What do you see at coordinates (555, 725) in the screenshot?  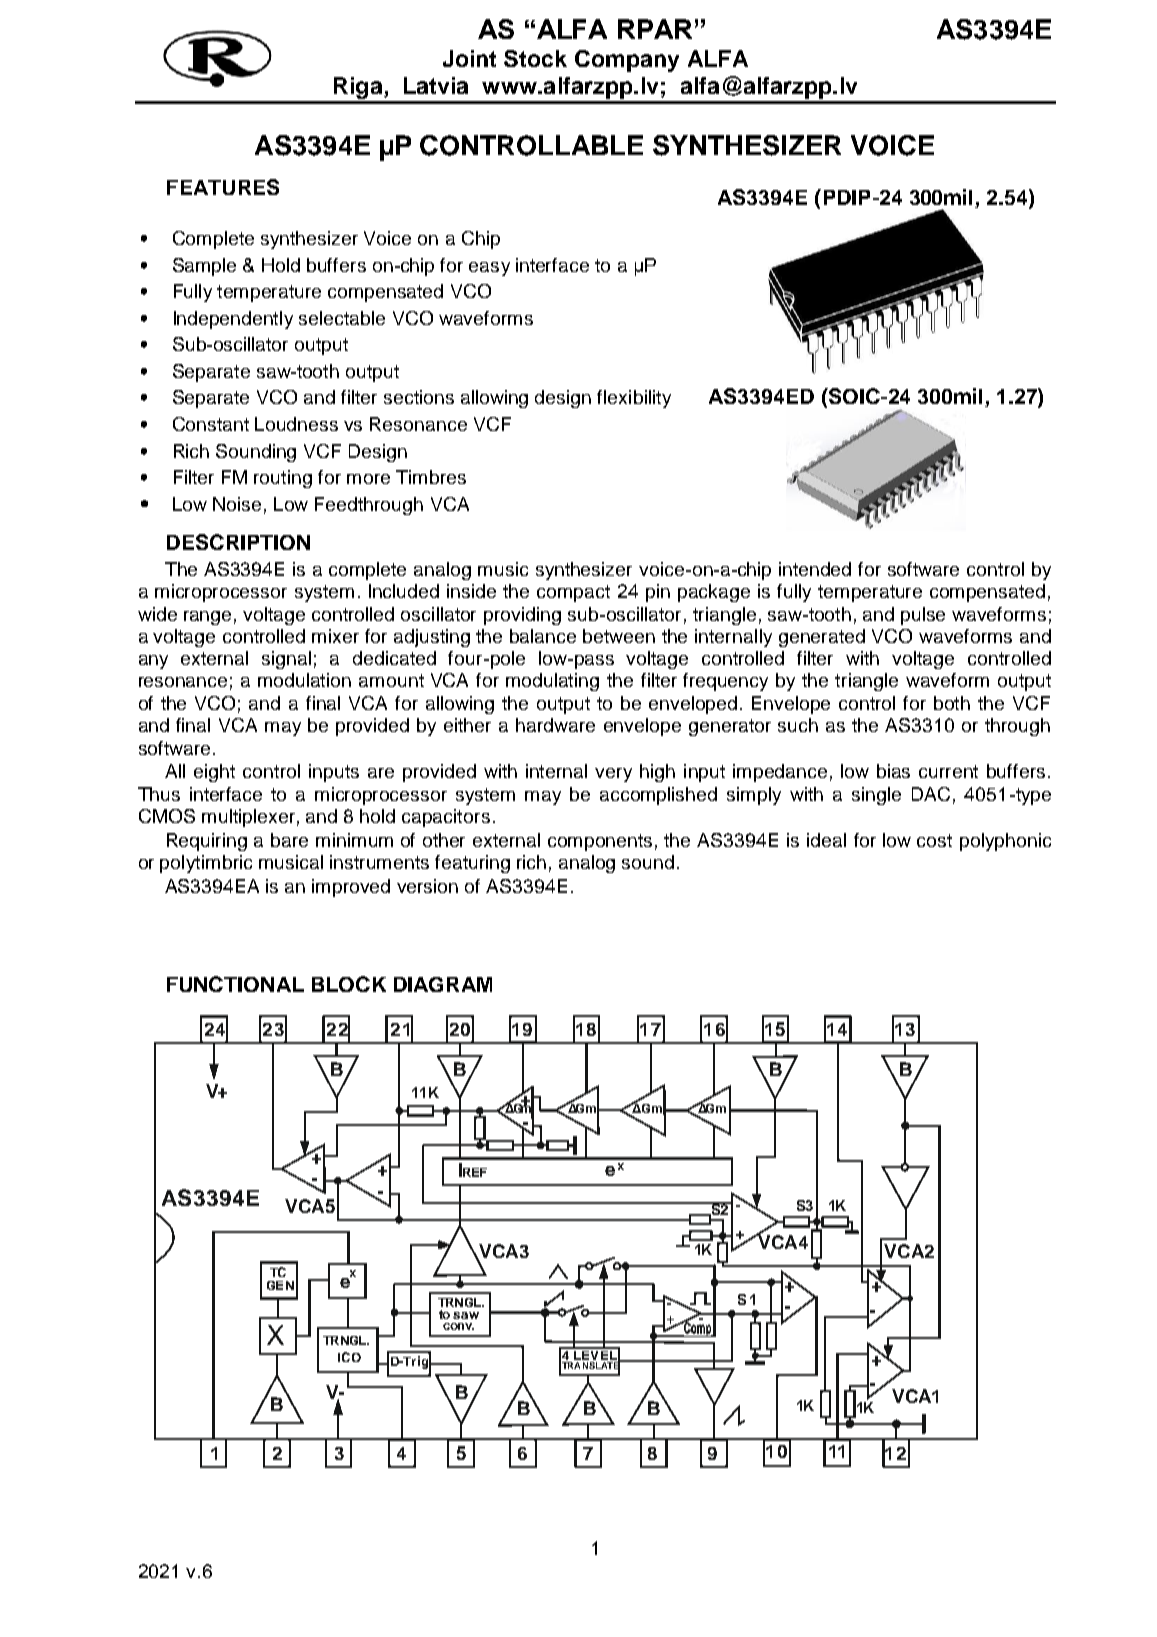 I see `hardware` at bounding box center [555, 725].
